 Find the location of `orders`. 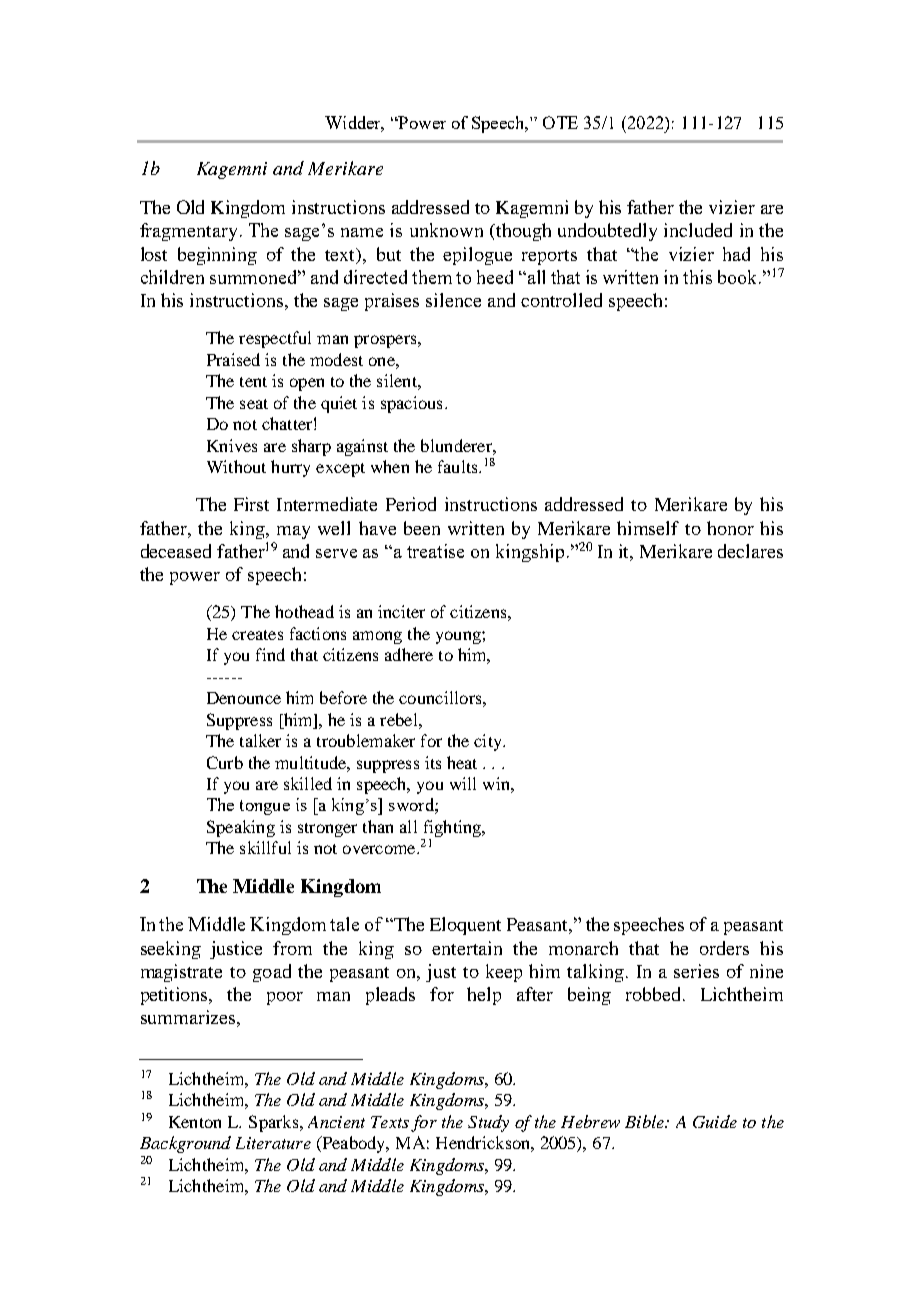

orders is located at coordinates (724, 948).
